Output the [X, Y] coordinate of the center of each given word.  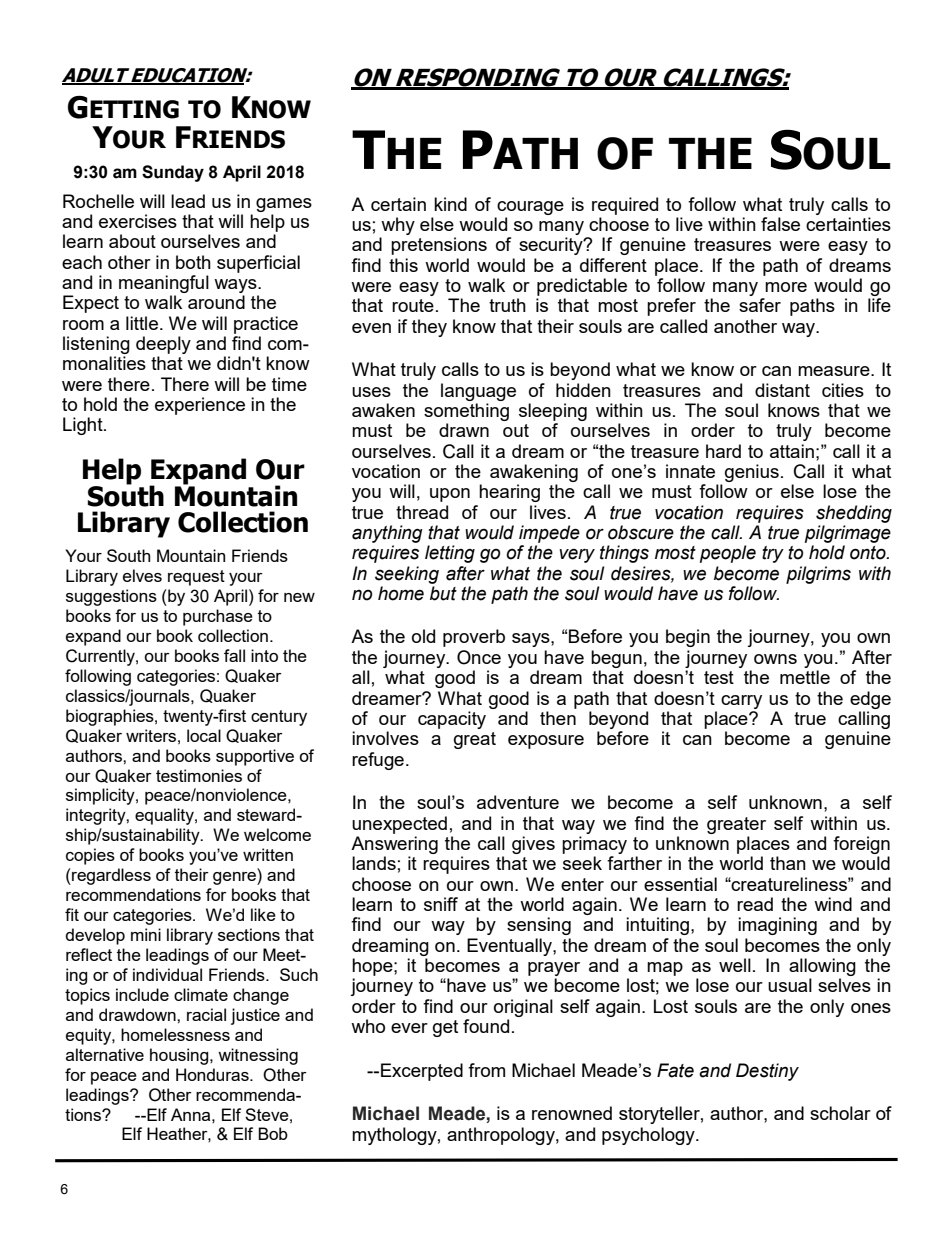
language [478, 392]
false [780, 224]
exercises [138, 221]
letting [450, 554]
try [773, 554]
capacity [452, 720]
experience [200, 406]
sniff [441, 904]
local [204, 735]
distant [782, 390]
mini [146, 934]
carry [741, 702]
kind [450, 204]
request [196, 578]
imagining [777, 926]
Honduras [213, 1074]
